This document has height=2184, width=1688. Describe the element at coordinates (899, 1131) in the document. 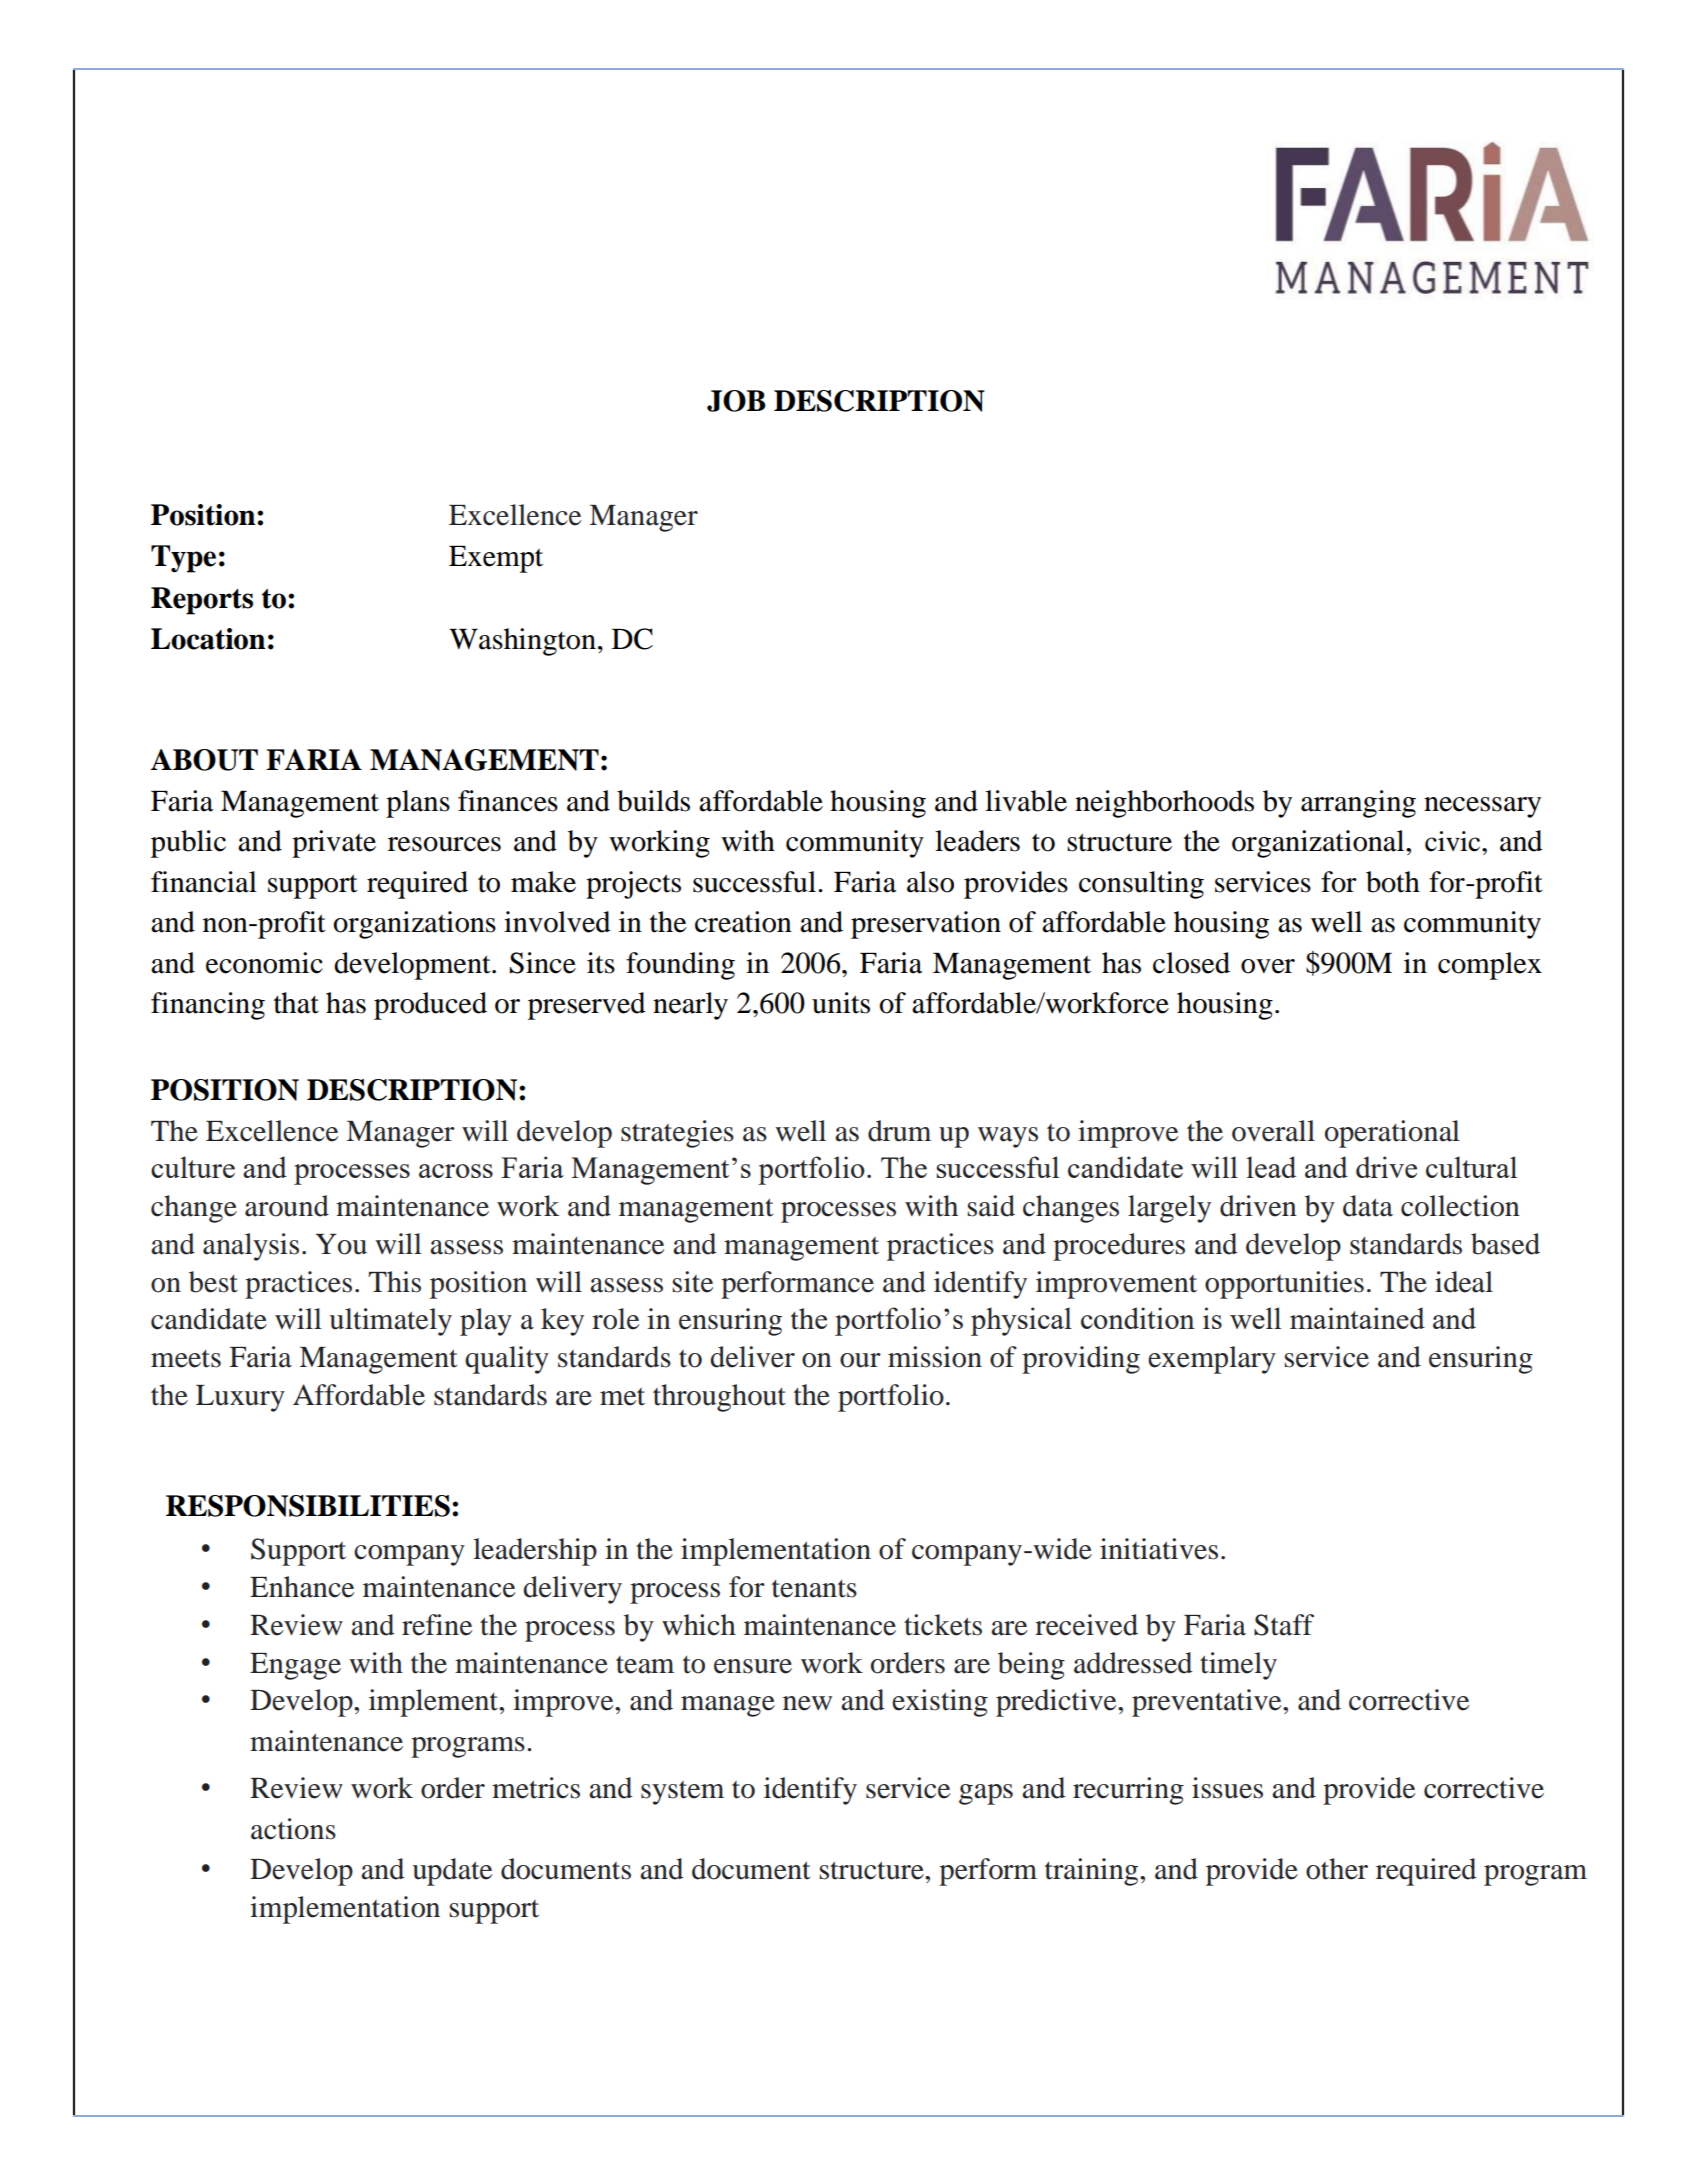

I see `drum` at that location.
